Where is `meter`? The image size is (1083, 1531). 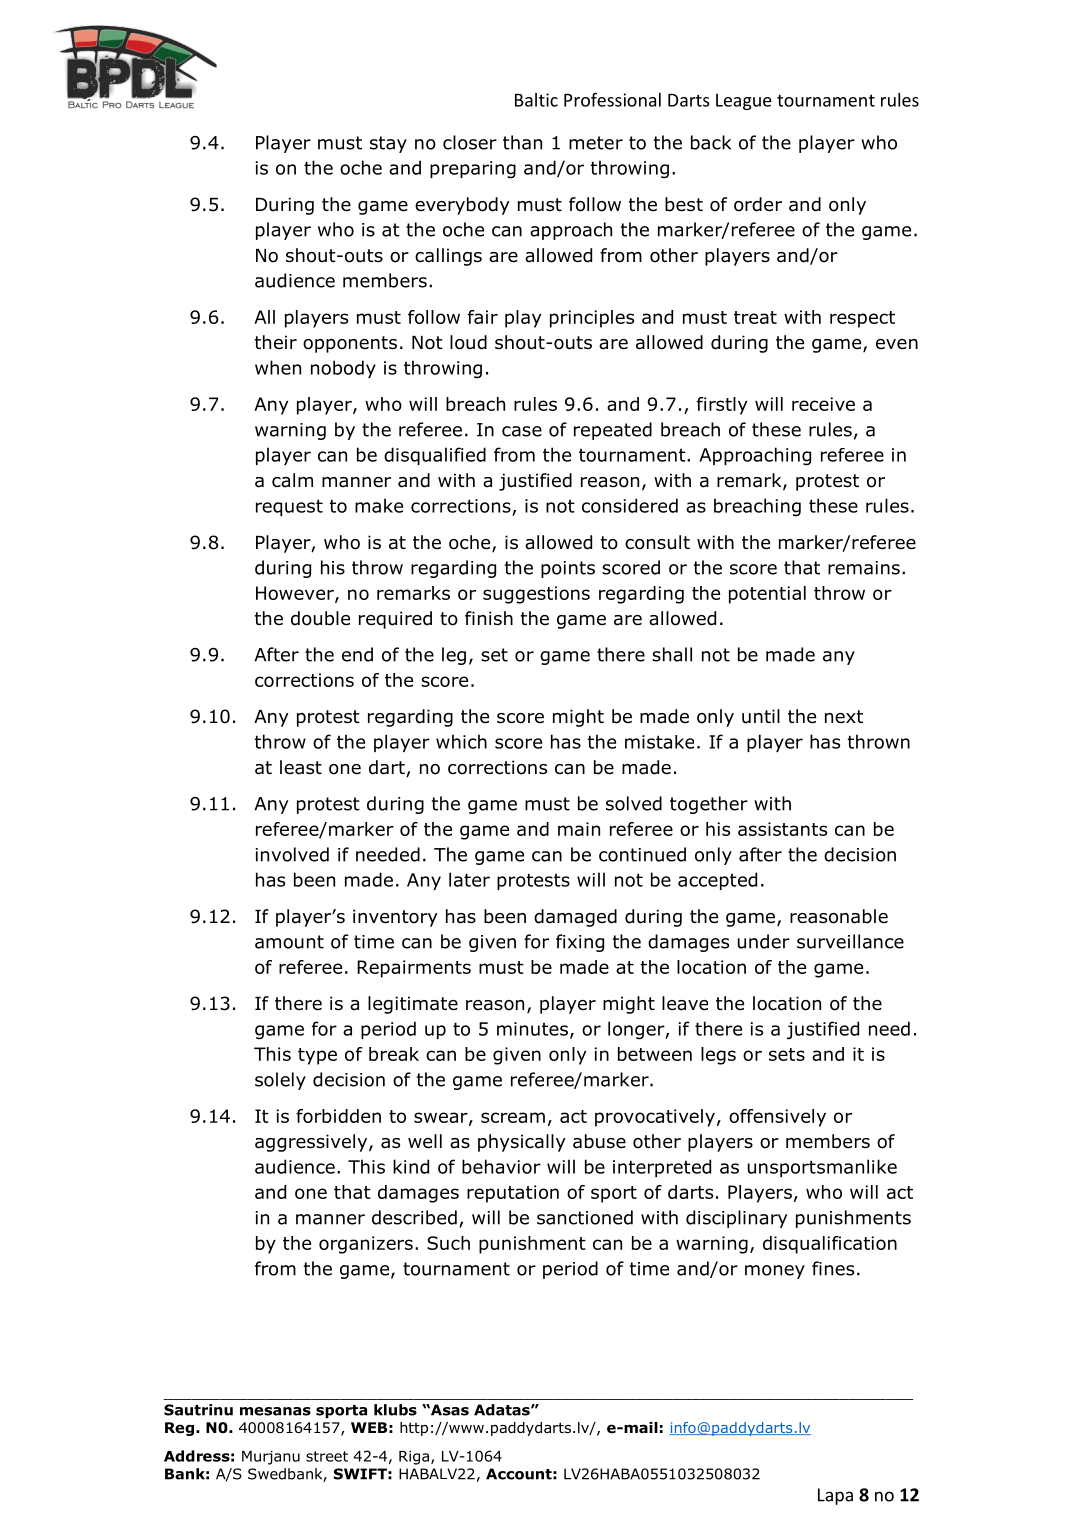 meter is located at coordinates (596, 143).
